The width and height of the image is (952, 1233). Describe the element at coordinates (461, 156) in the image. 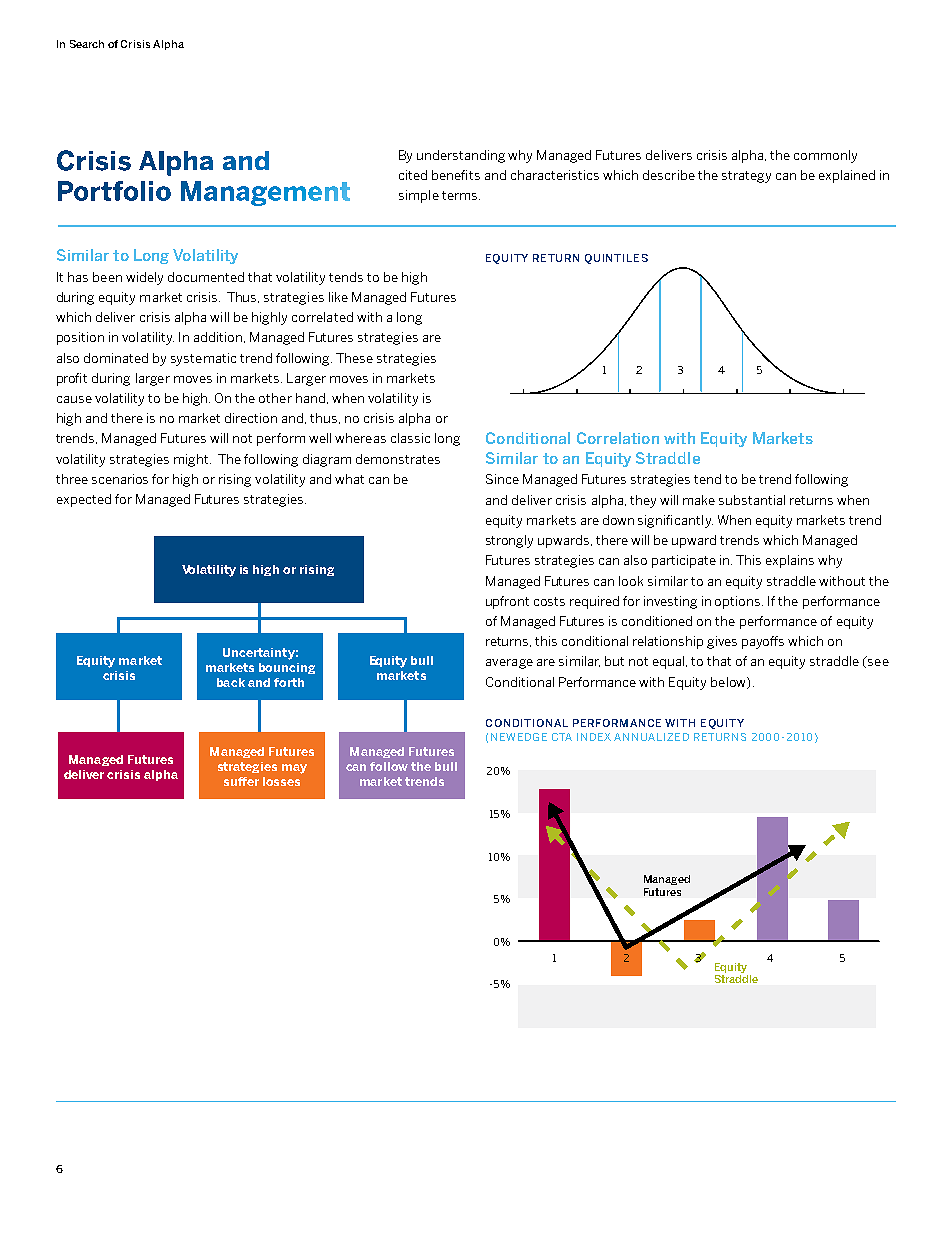

I see `understanding` at that location.
